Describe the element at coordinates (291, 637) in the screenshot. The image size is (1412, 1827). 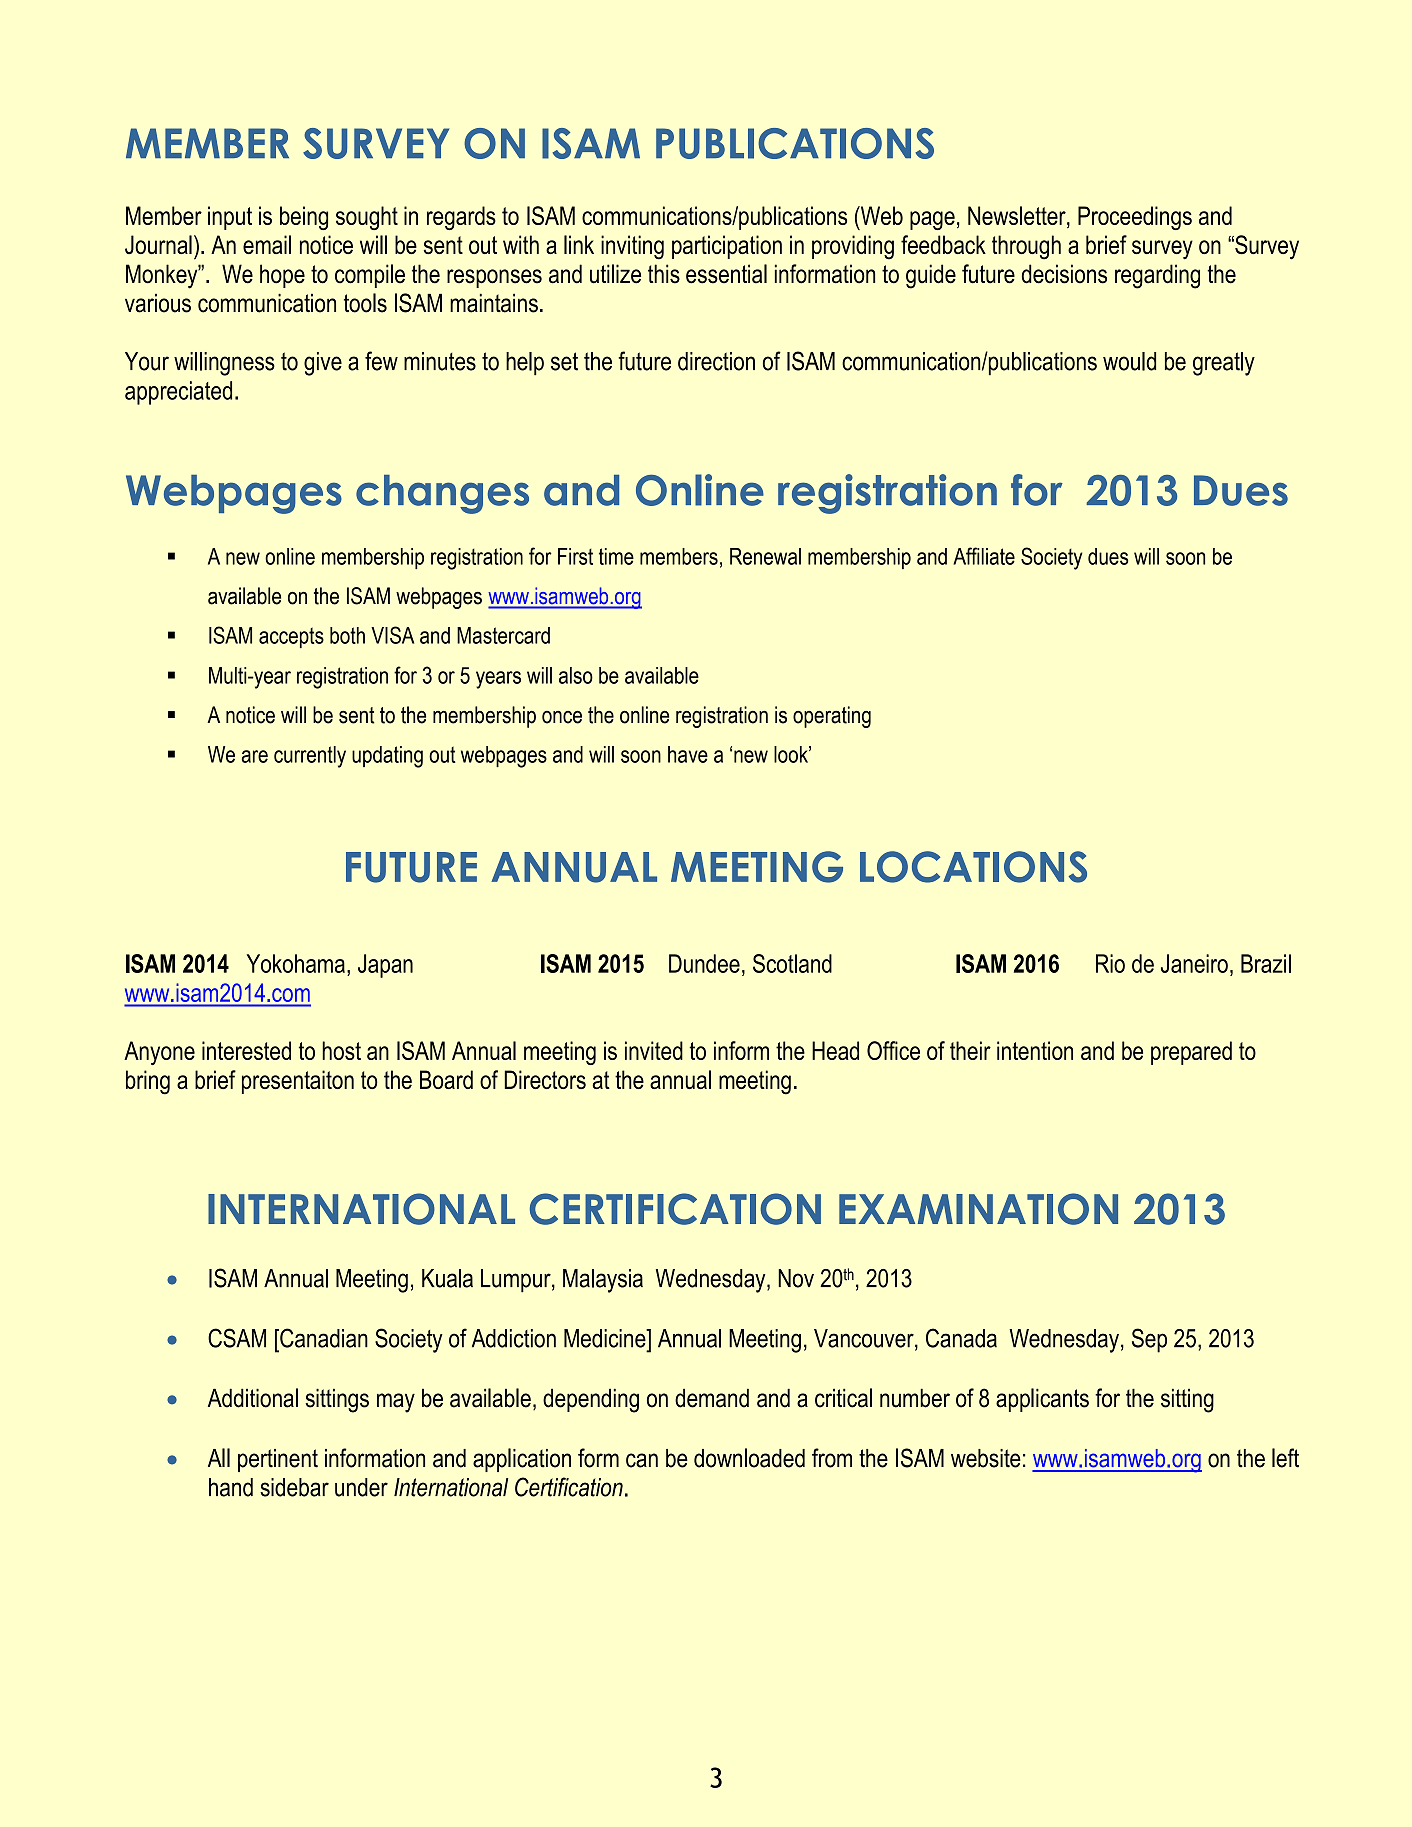
I see `accepts` at that location.
